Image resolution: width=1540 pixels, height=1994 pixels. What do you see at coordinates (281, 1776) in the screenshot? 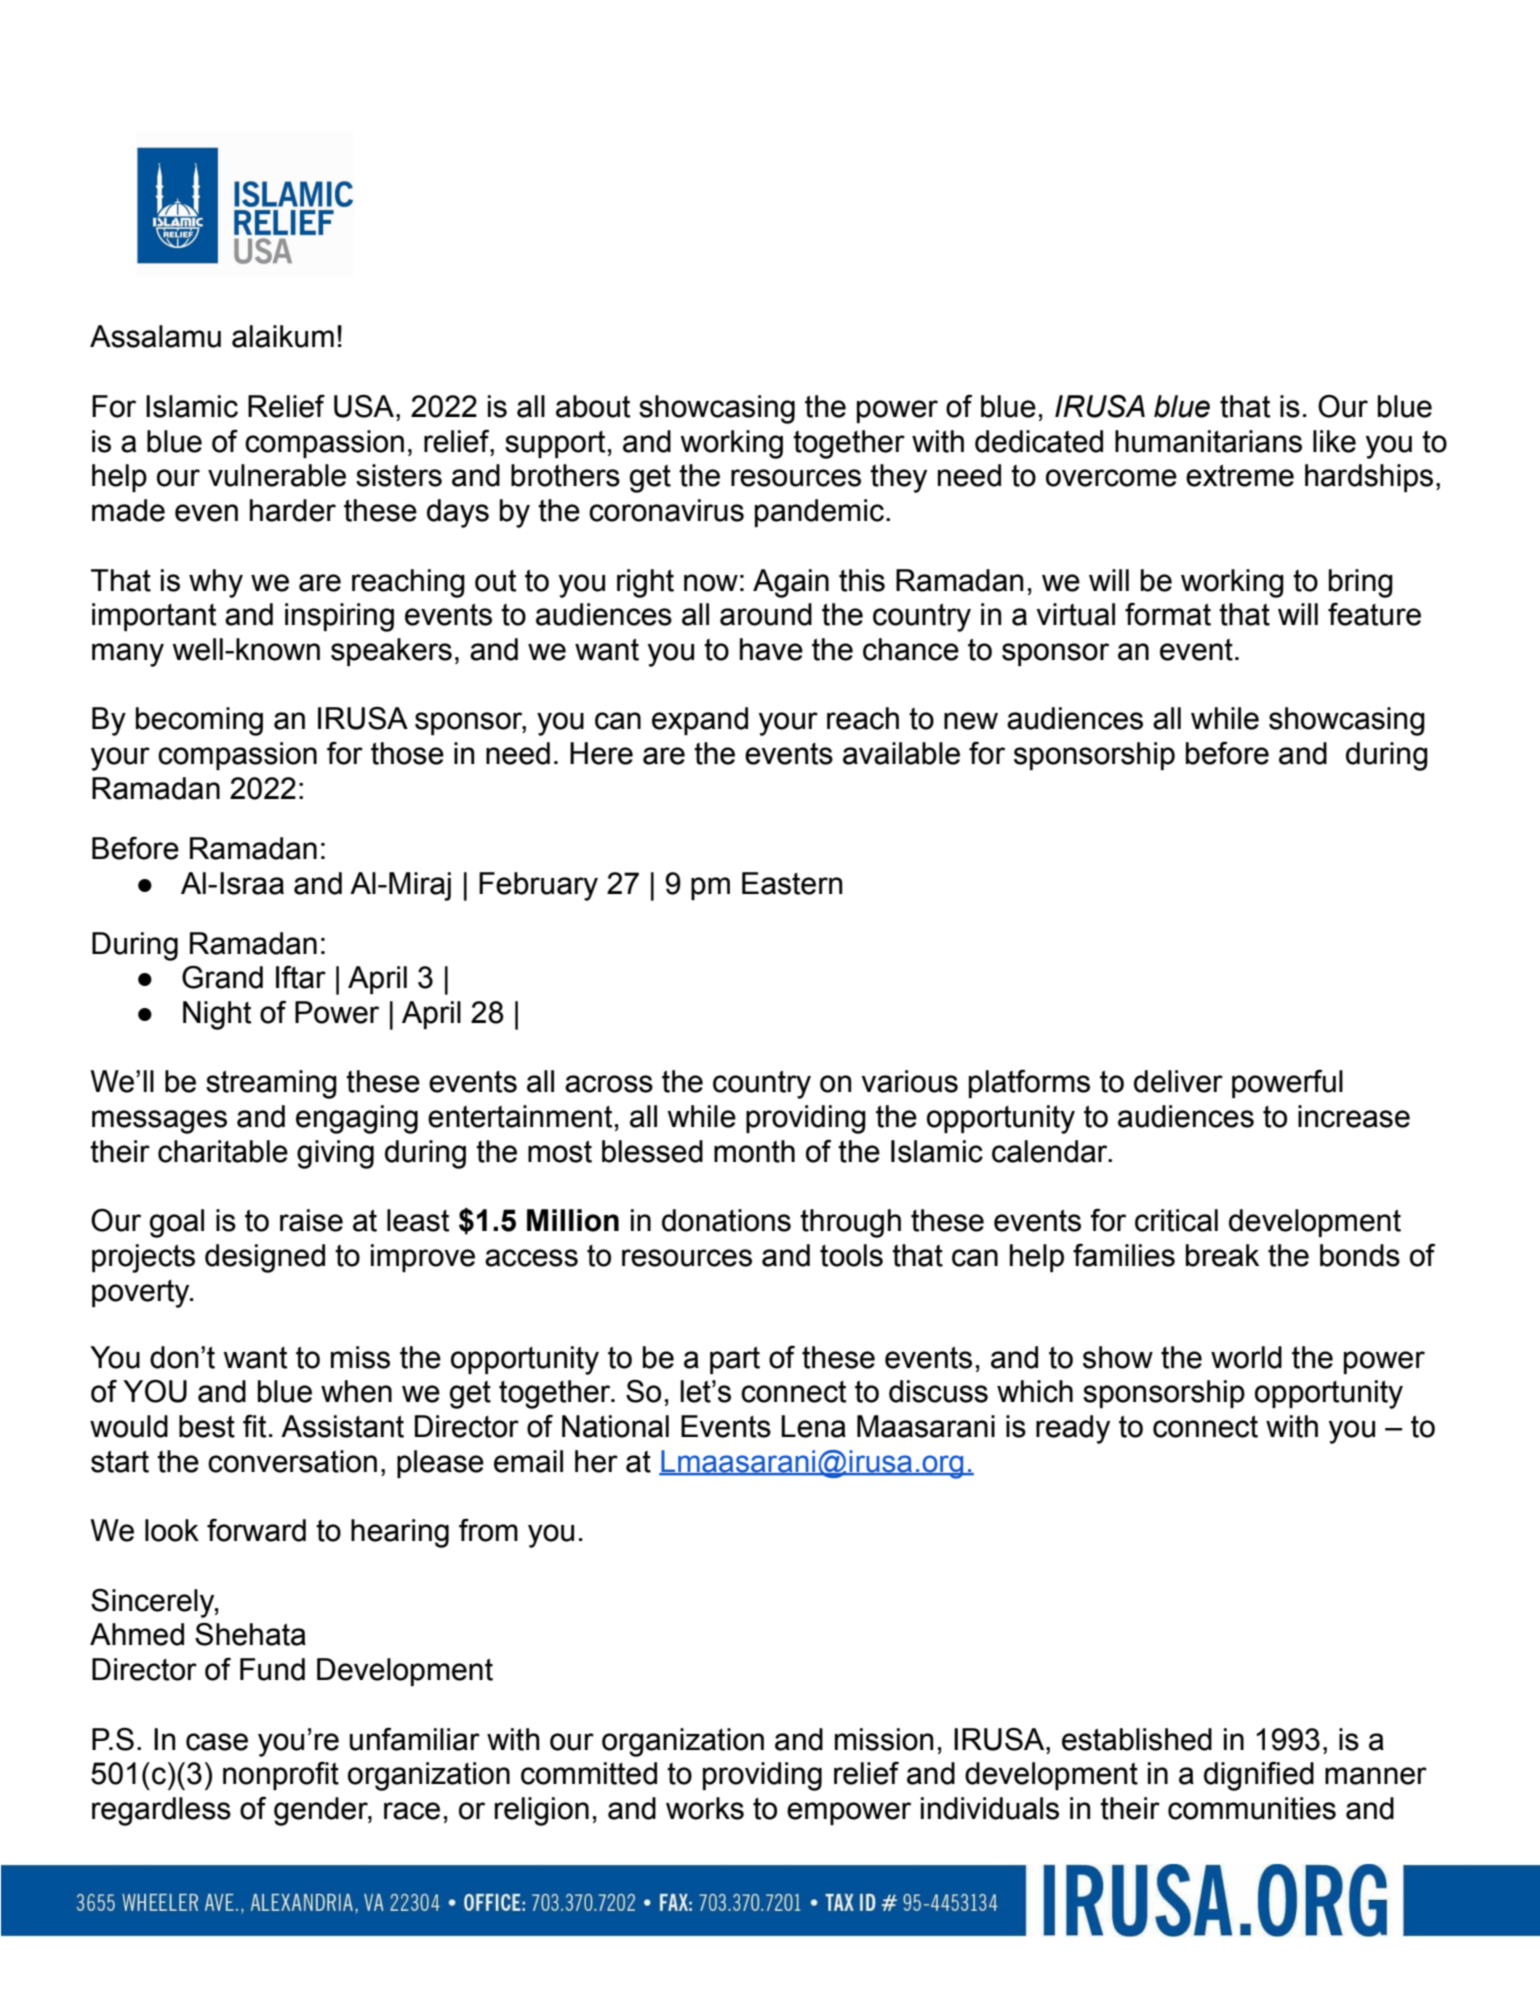
I see `nonprofit` at bounding box center [281, 1776].
